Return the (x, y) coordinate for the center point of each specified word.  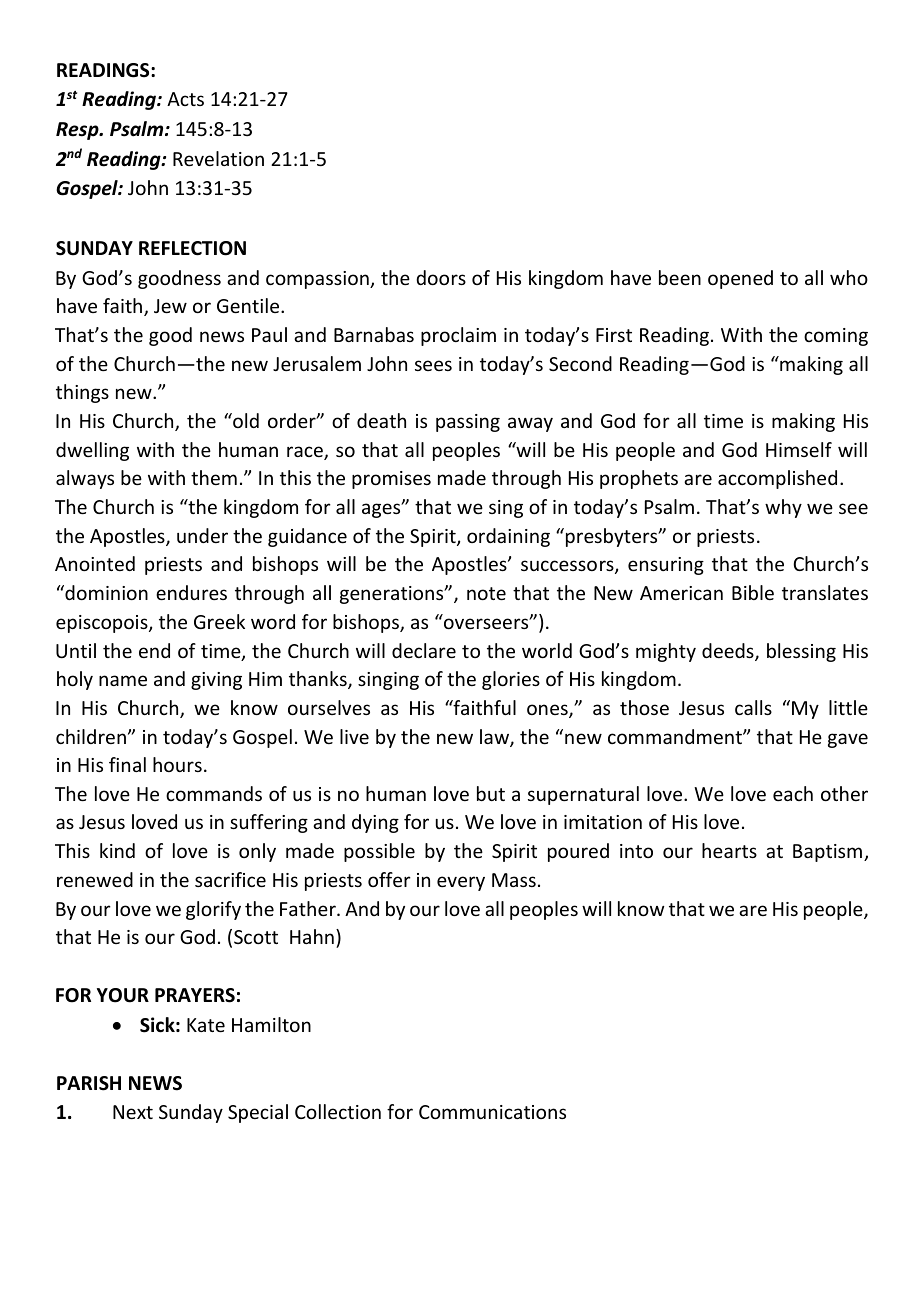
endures (191, 592)
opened (740, 279)
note (486, 593)
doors (441, 277)
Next (133, 1112)
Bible (753, 592)
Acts (185, 99)
